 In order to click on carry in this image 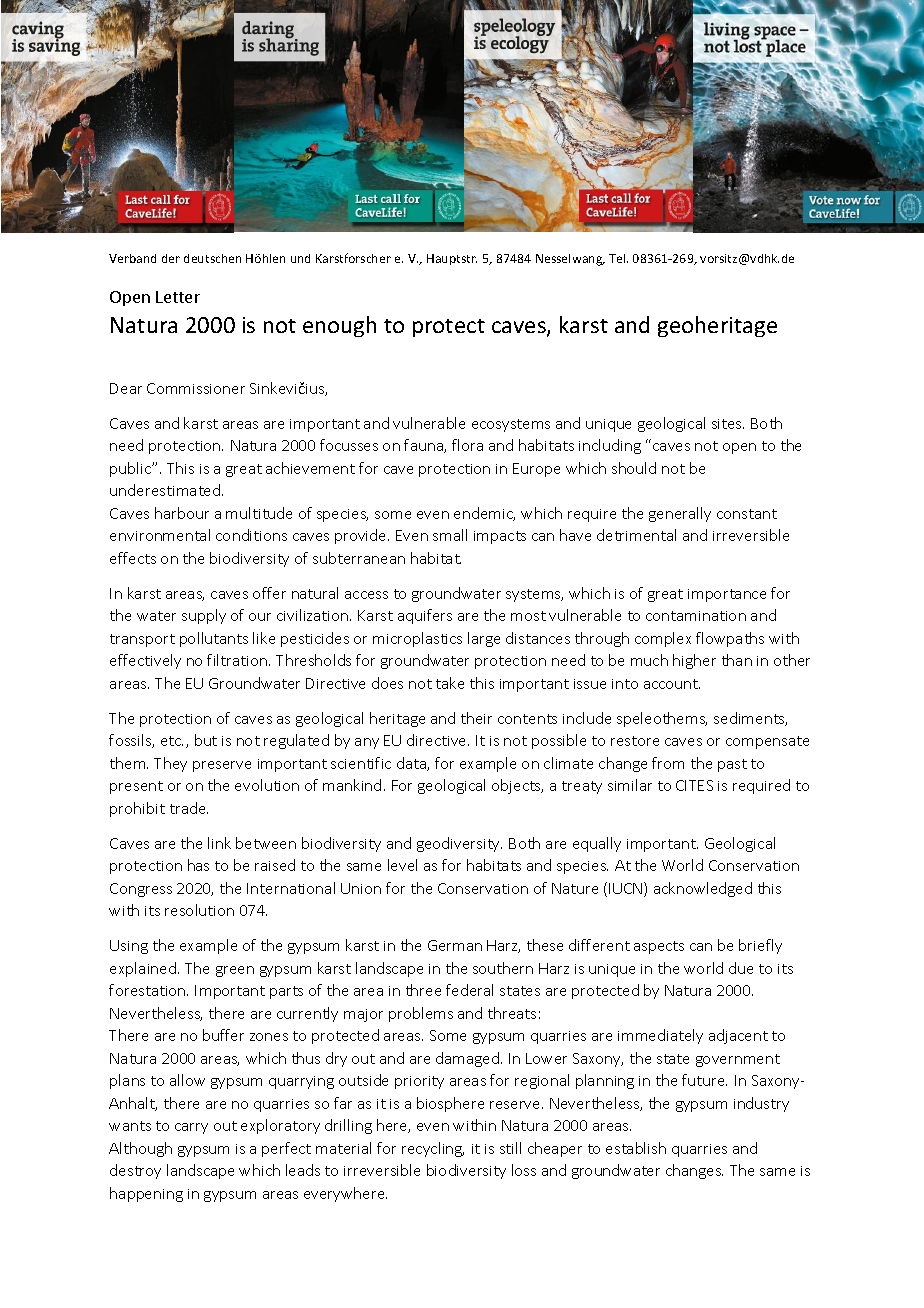, I will do `click(191, 1128)`.
